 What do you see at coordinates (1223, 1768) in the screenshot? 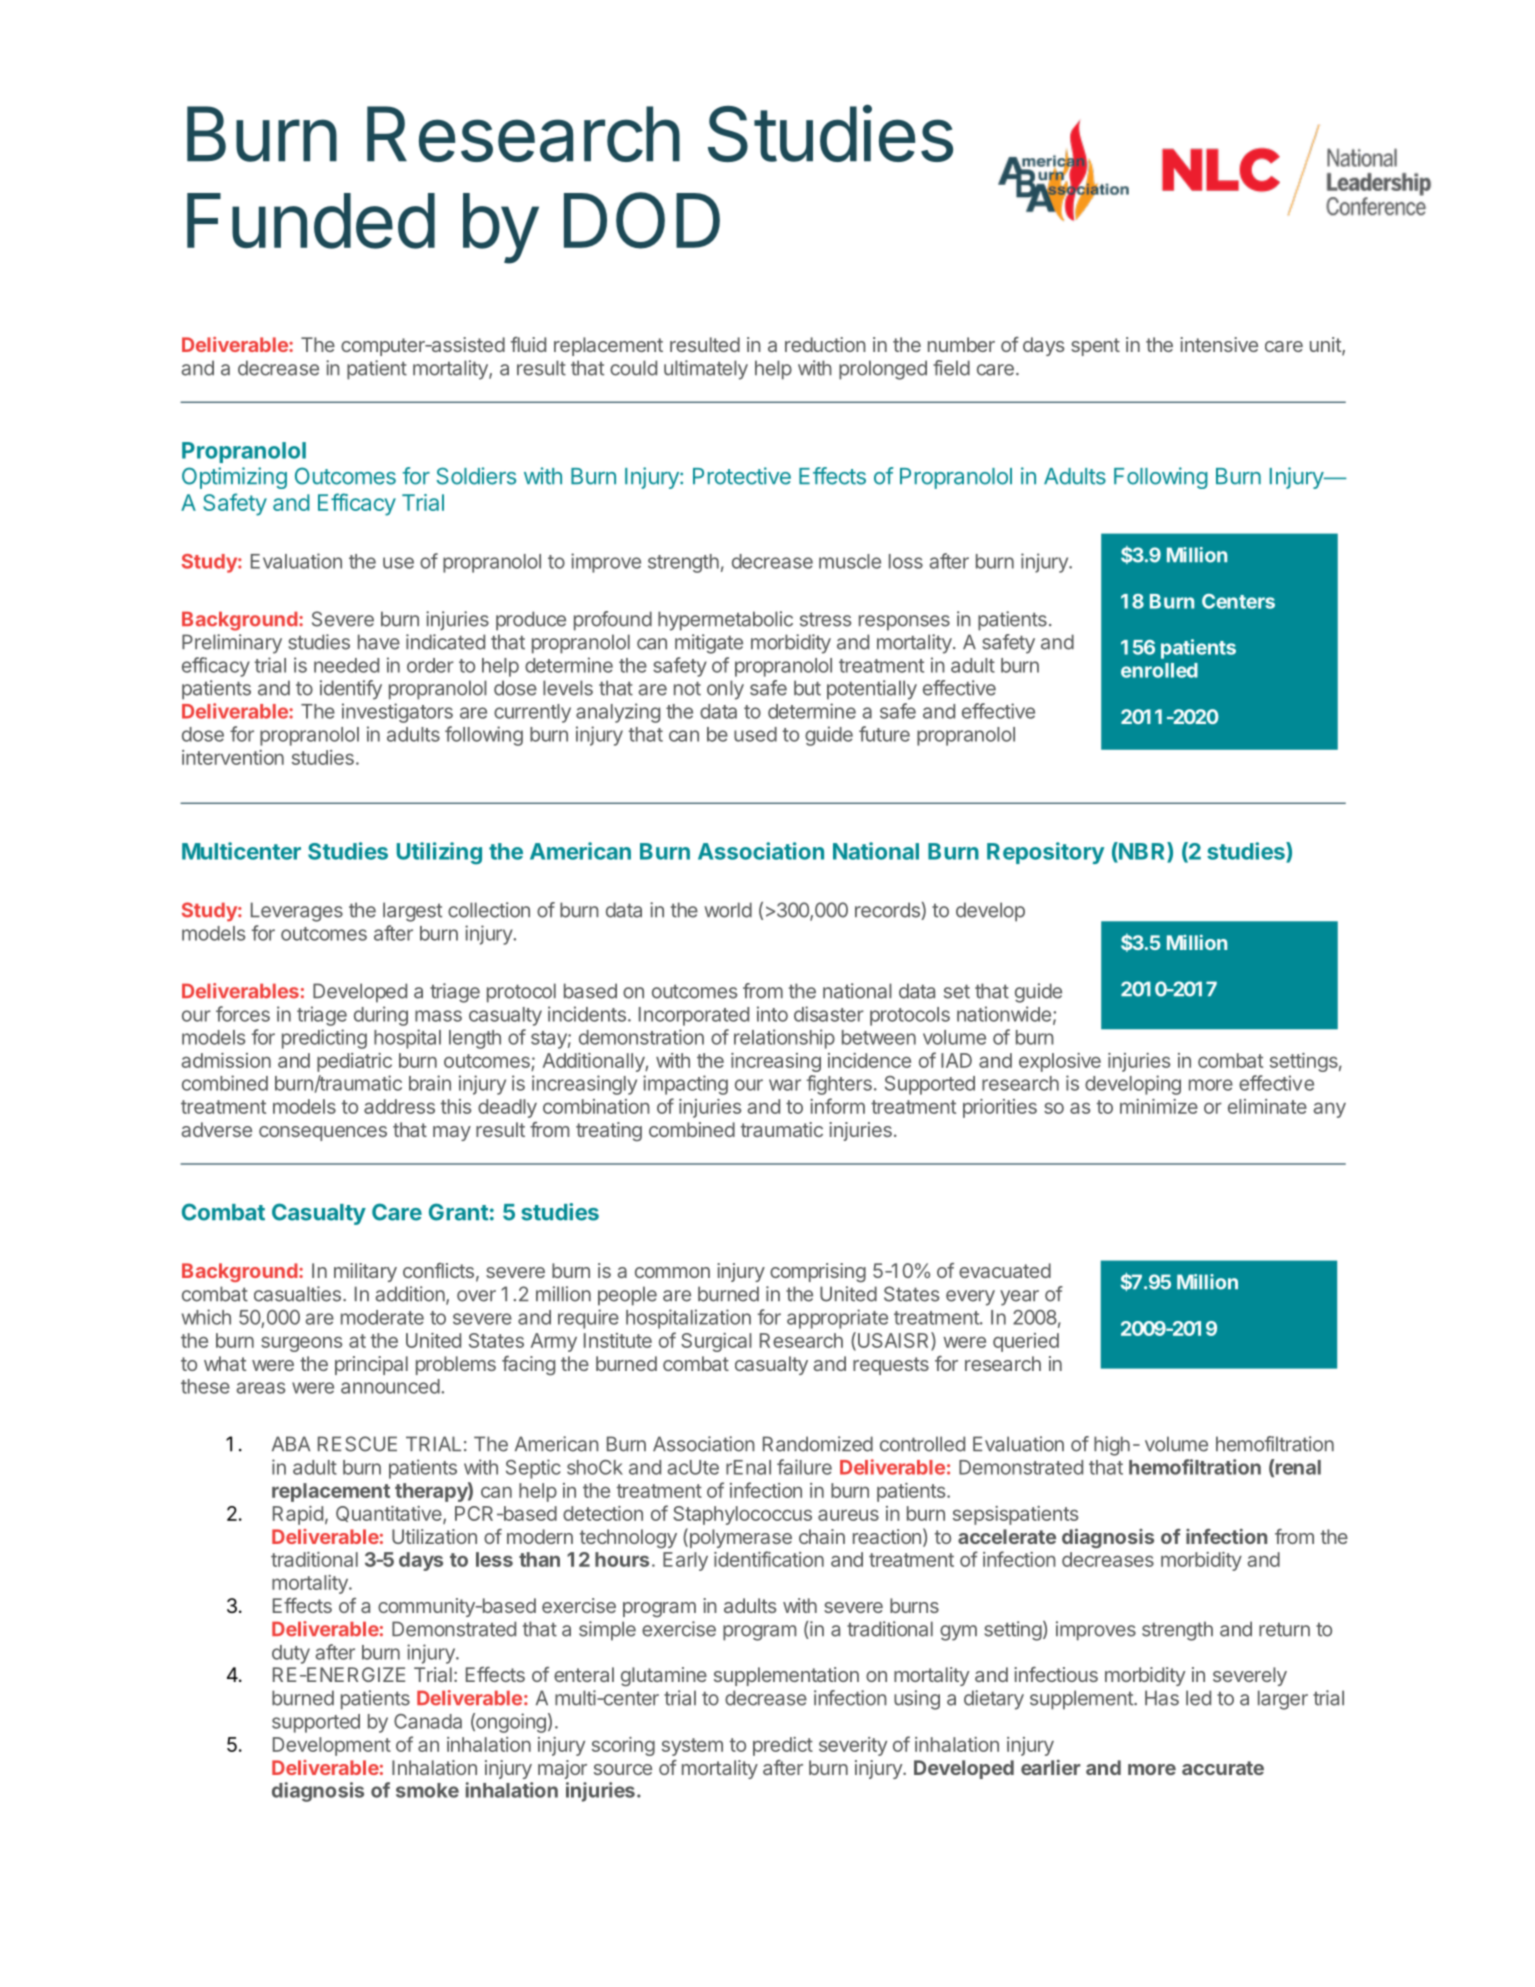
I see `accurate` at bounding box center [1223, 1768].
